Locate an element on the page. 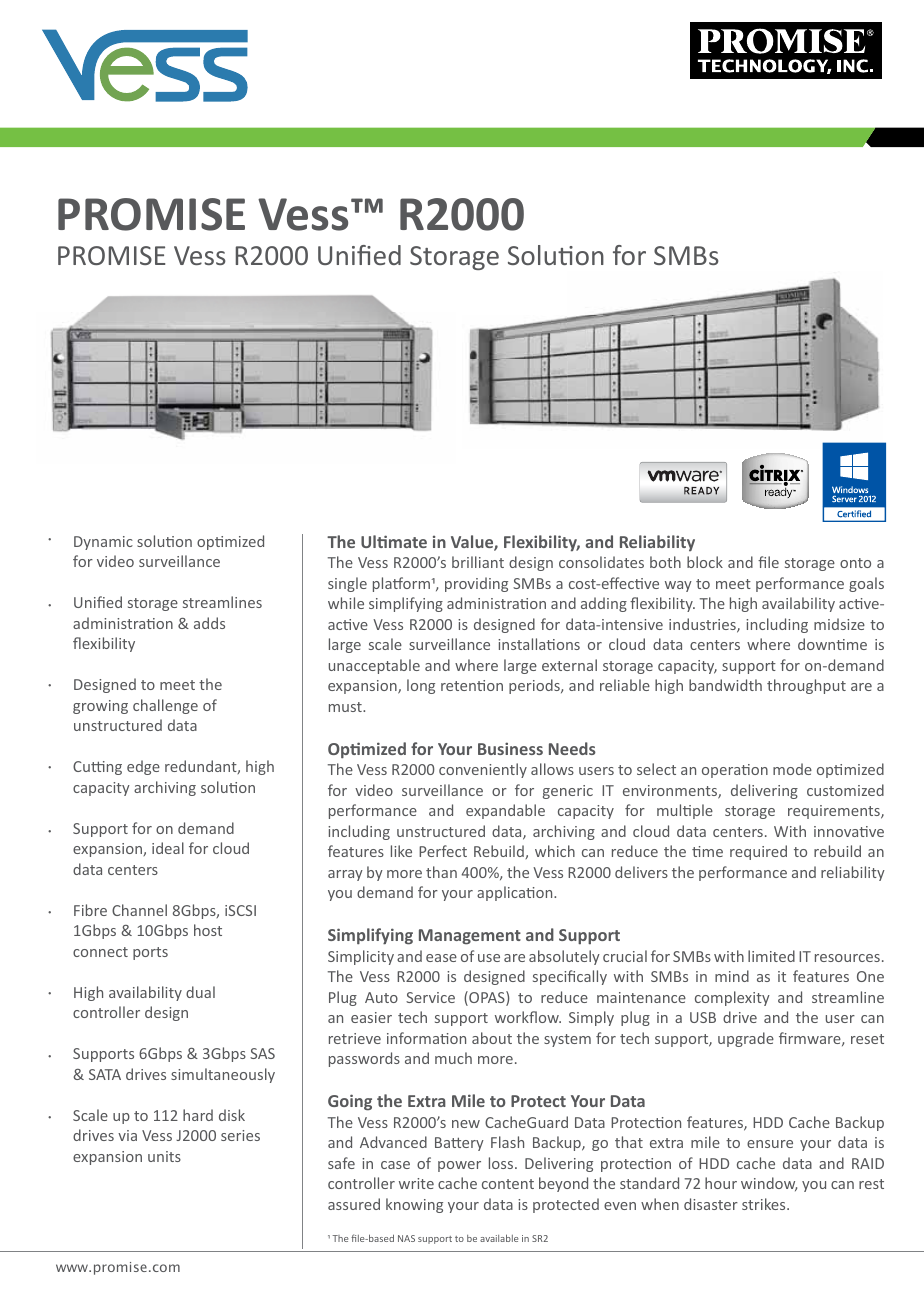 This page has height=1308, width=924. simultaneously is located at coordinates (223, 1075).
